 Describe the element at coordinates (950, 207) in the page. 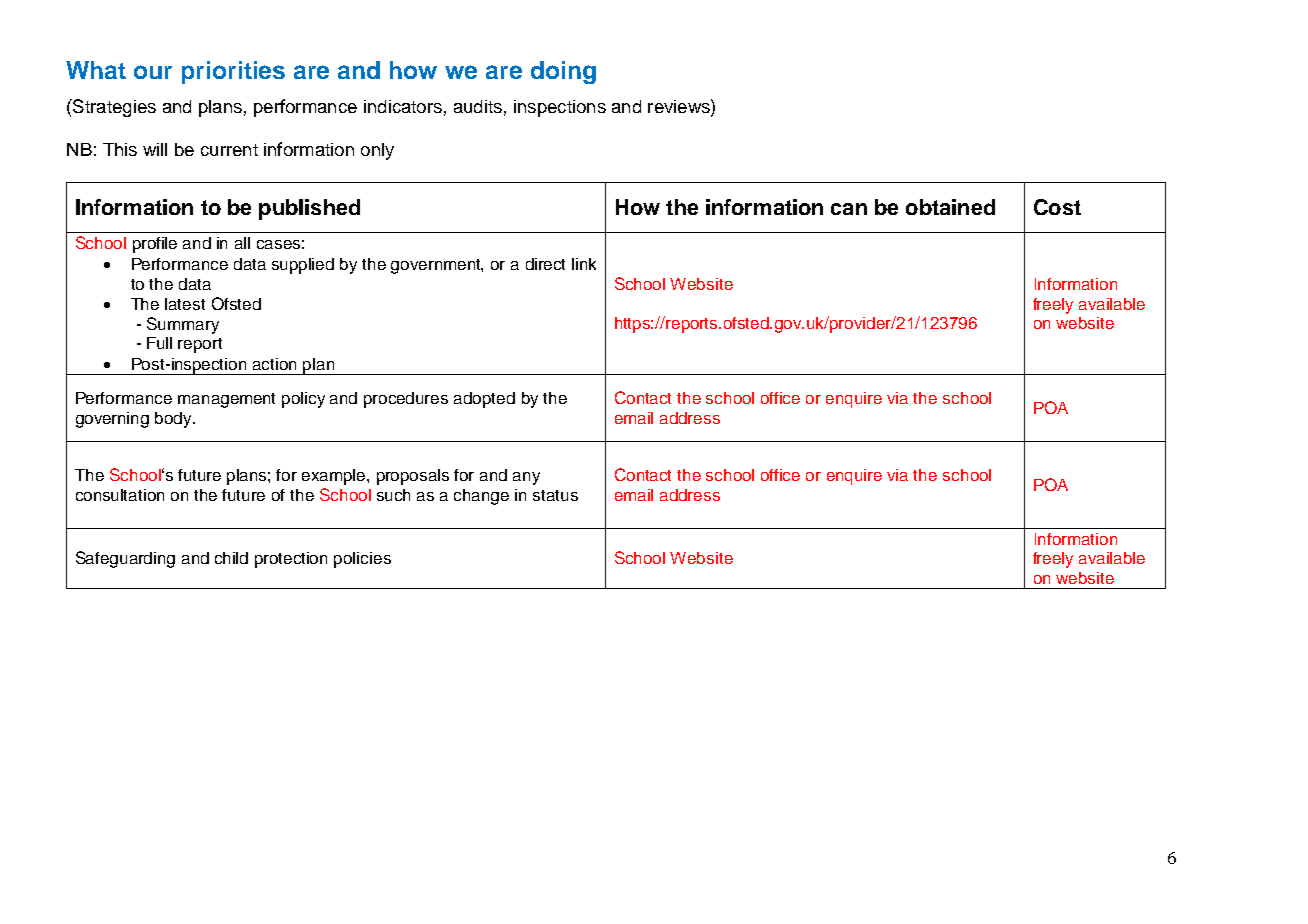

I see `obtained` at that location.
